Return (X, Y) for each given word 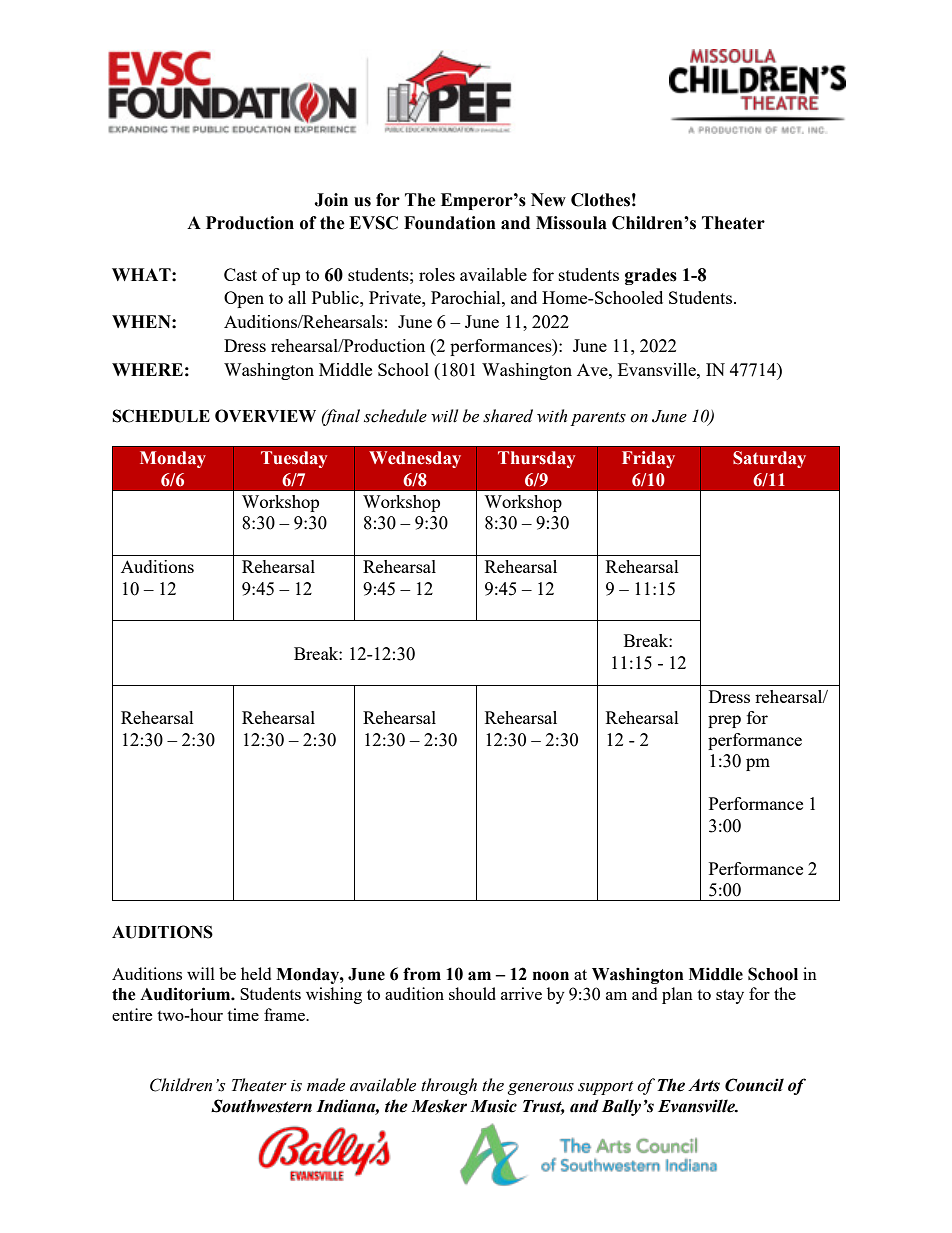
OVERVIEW (265, 416)
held (256, 973)
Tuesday (294, 459)
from (422, 974)
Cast (240, 274)
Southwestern (261, 1106)
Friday (648, 459)
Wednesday (415, 459)
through (449, 1086)
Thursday (536, 459)
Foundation (450, 223)
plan (677, 995)
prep (724, 721)
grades (651, 276)
